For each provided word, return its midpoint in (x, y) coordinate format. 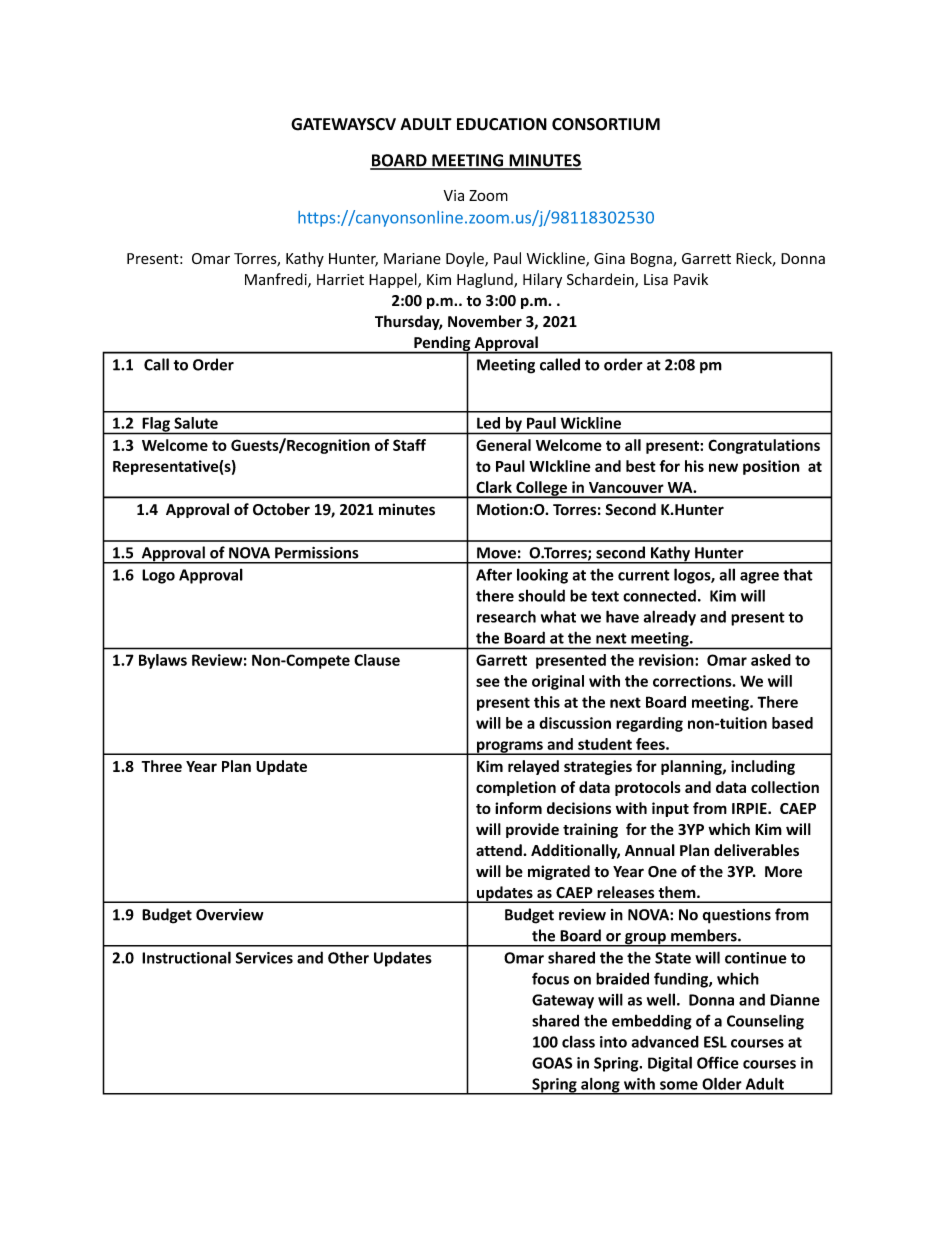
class (578, 1041)
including (763, 767)
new (723, 467)
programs (510, 748)
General (503, 445)
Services (264, 958)
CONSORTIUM (606, 124)
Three (162, 766)
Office (718, 1062)
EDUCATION (502, 124)
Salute (196, 423)
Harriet (340, 279)
